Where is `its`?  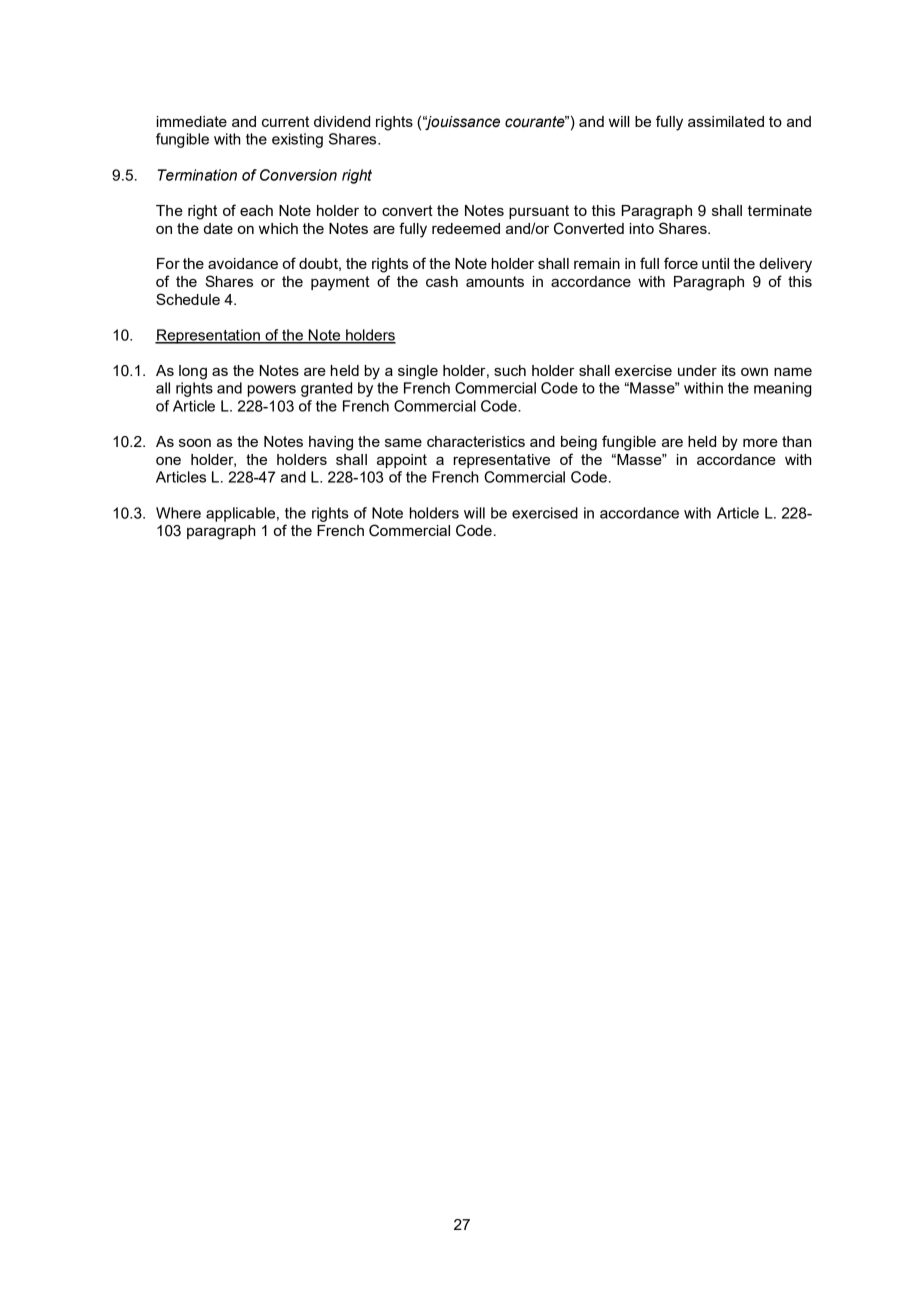
its is located at coordinates (729, 370).
